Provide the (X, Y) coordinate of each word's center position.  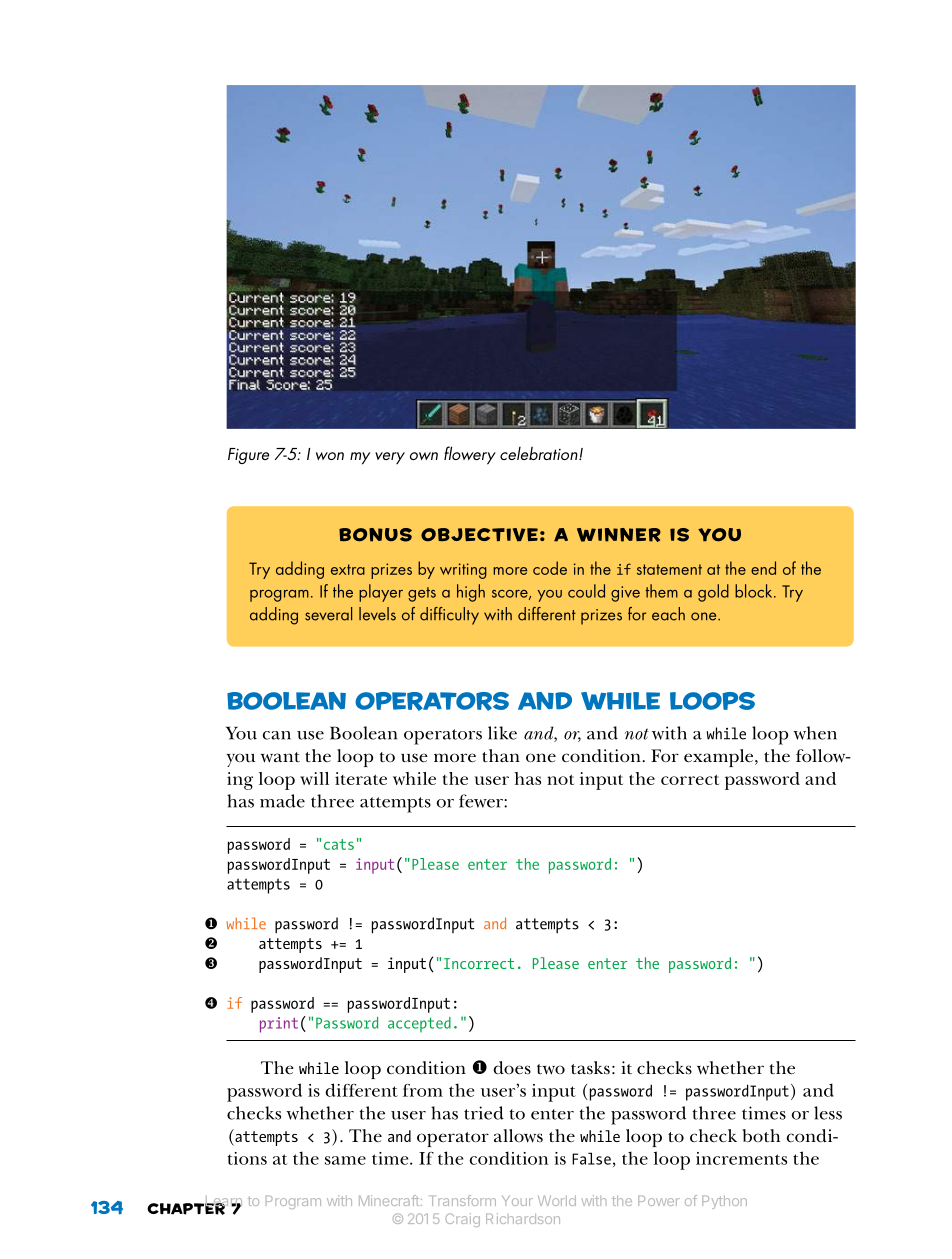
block (755, 591)
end (763, 568)
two (551, 1069)
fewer (482, 801)
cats (339, 844)
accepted (419, 1025)
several (328, 614)
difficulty (449, 616)
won (330, 456)
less (828, 1113)
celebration (540, 453)
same (345, 1160)
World (557, 1201)
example (720, 758)
